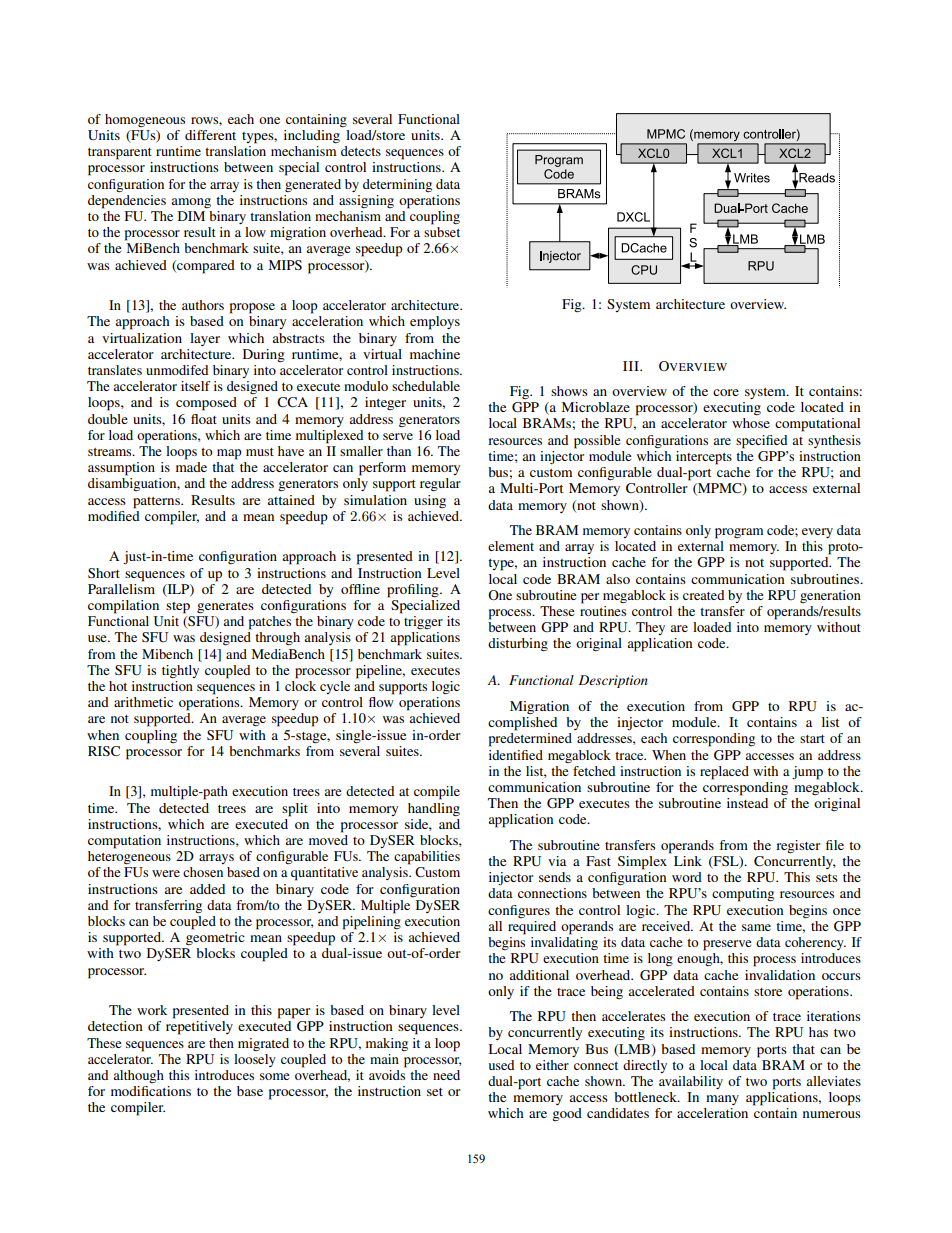 This screenshot has height=1233, width=952. What do you see at coordinates (397, 185) in the screenshot?
I see `determining` at bounding box center [397, 185].
